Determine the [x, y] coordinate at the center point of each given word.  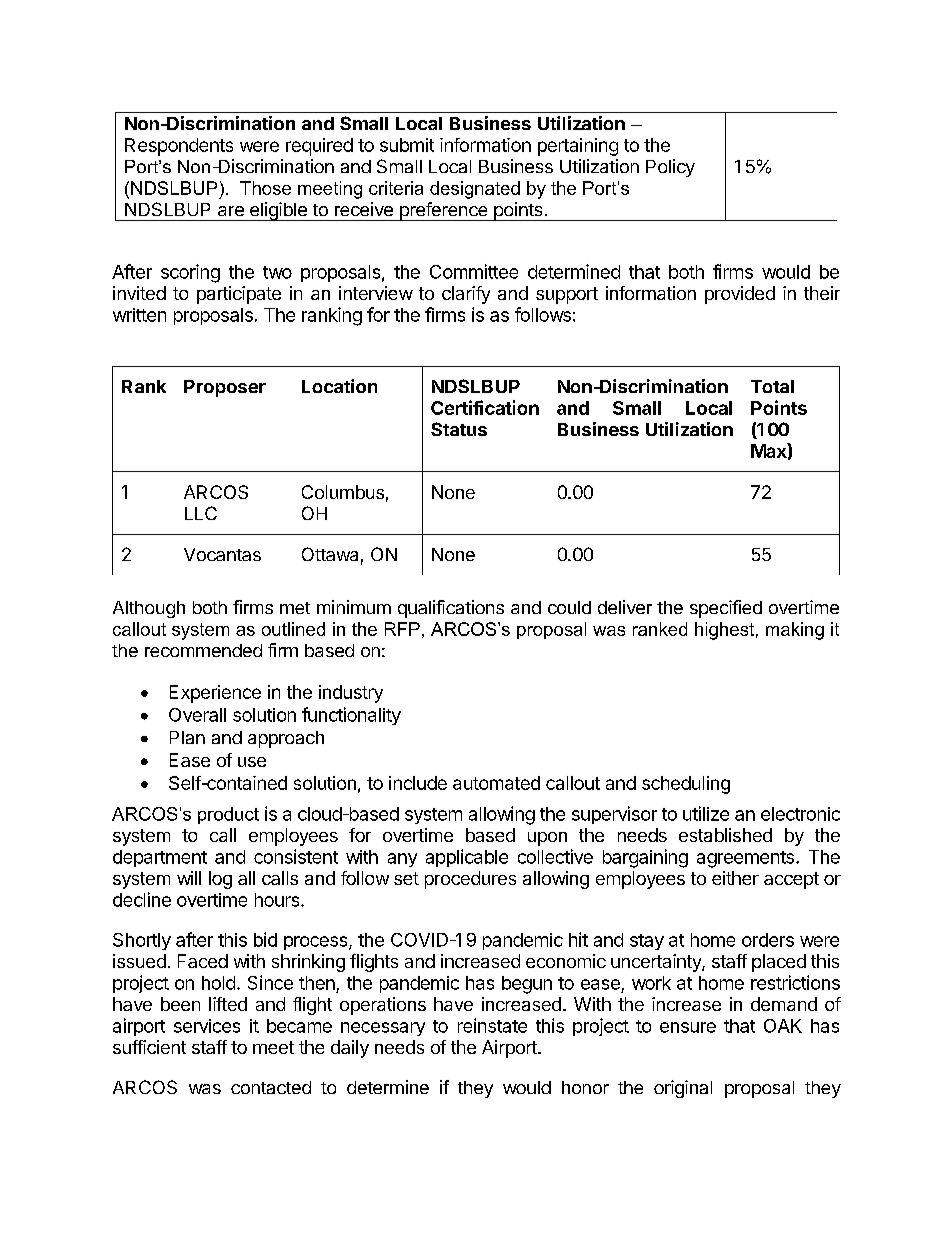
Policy [670, 168]
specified [726, 609]
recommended [203, 650]
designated [475, 190]
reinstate [492, 1025]
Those [265, 188]
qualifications [451, 609]
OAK [783, 1026]
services [207, 1026]
